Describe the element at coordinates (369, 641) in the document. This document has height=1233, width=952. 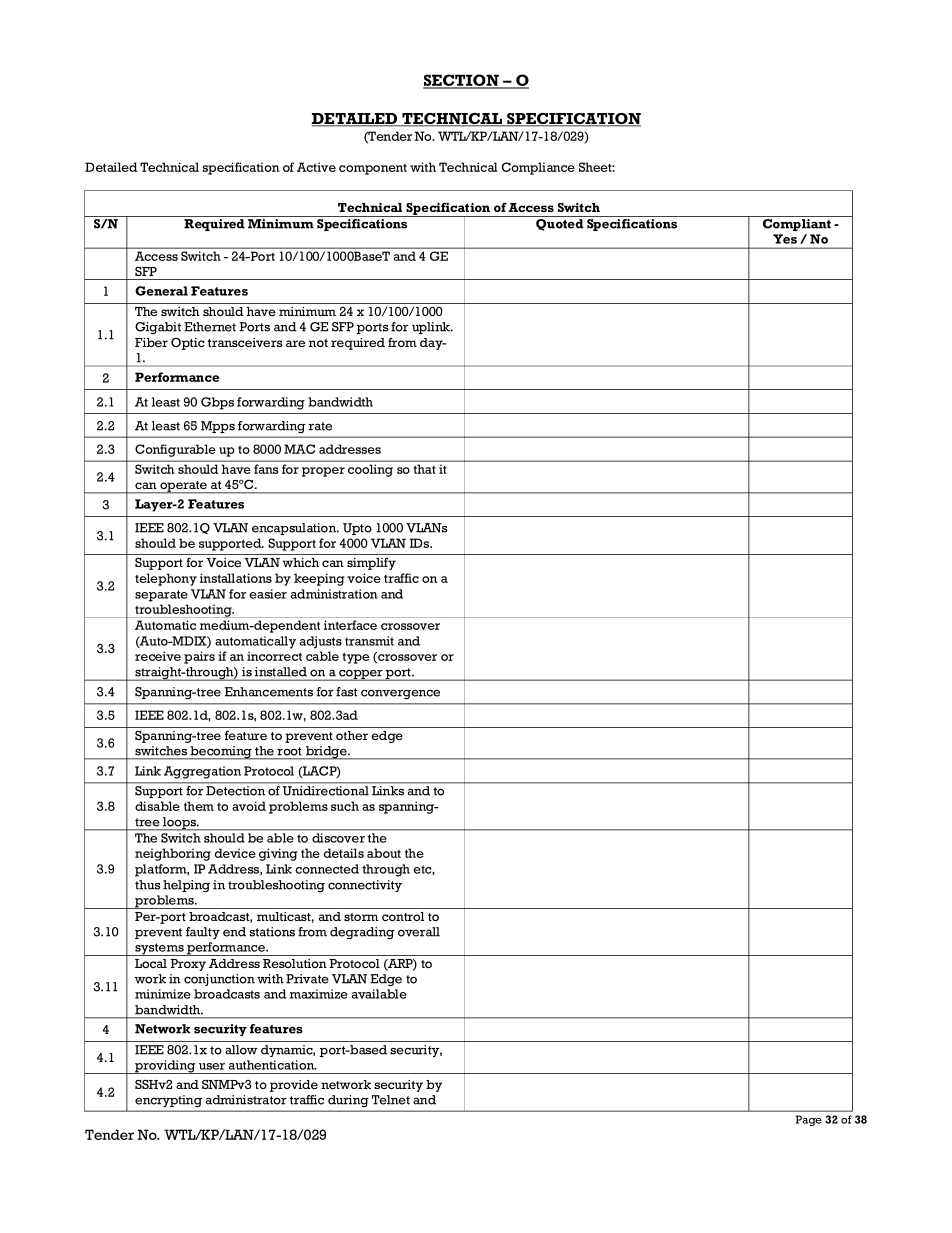
I see `transmit` at that location.
